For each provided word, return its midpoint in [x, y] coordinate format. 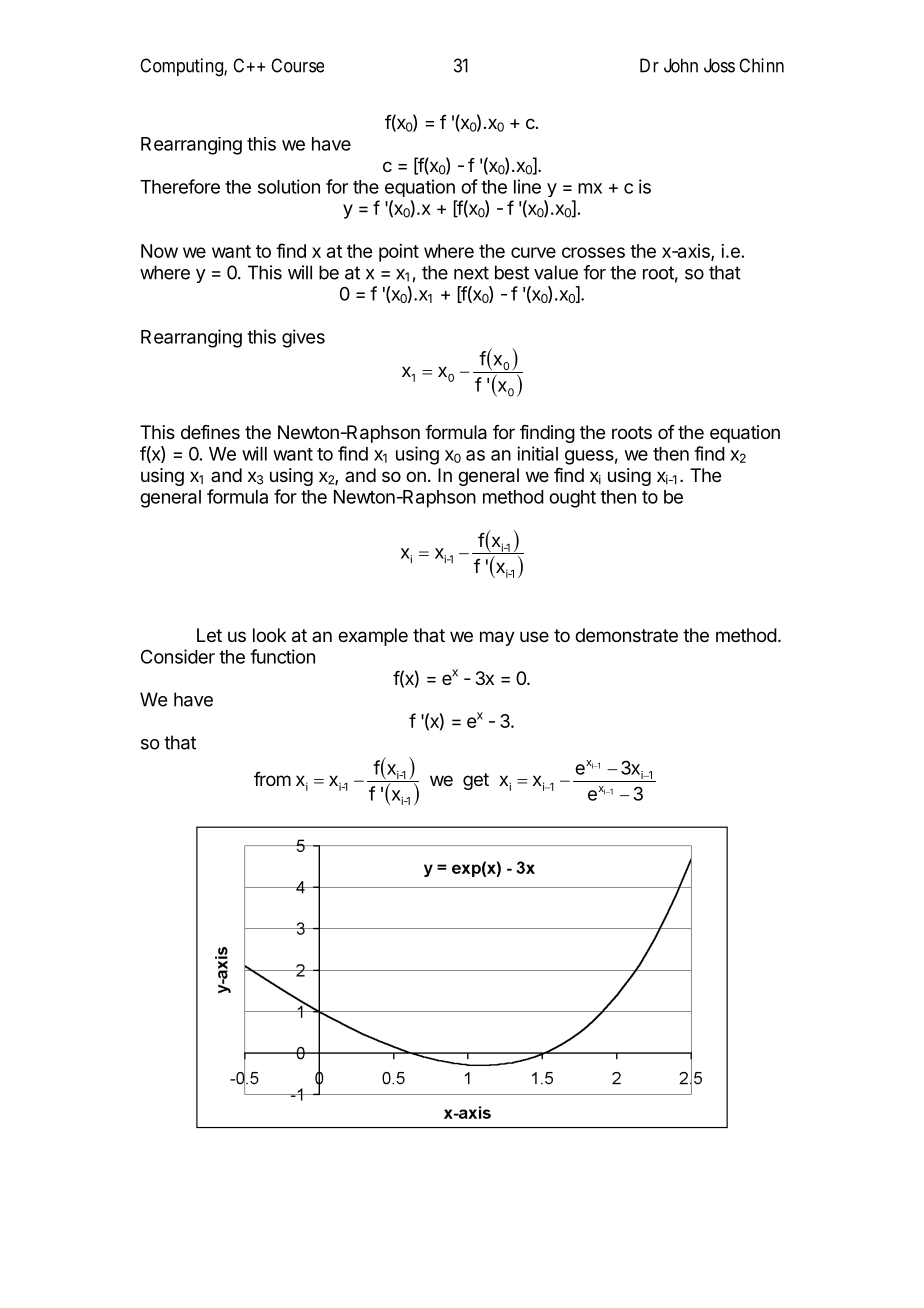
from [272, 779]
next [471, 273]
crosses [593, 252]
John [681, 65]
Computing [182, 67]
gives [303, 338]
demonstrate [626, 635]
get [476, 781]
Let [209, 635]
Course [297, 65]
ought [572, 499]
